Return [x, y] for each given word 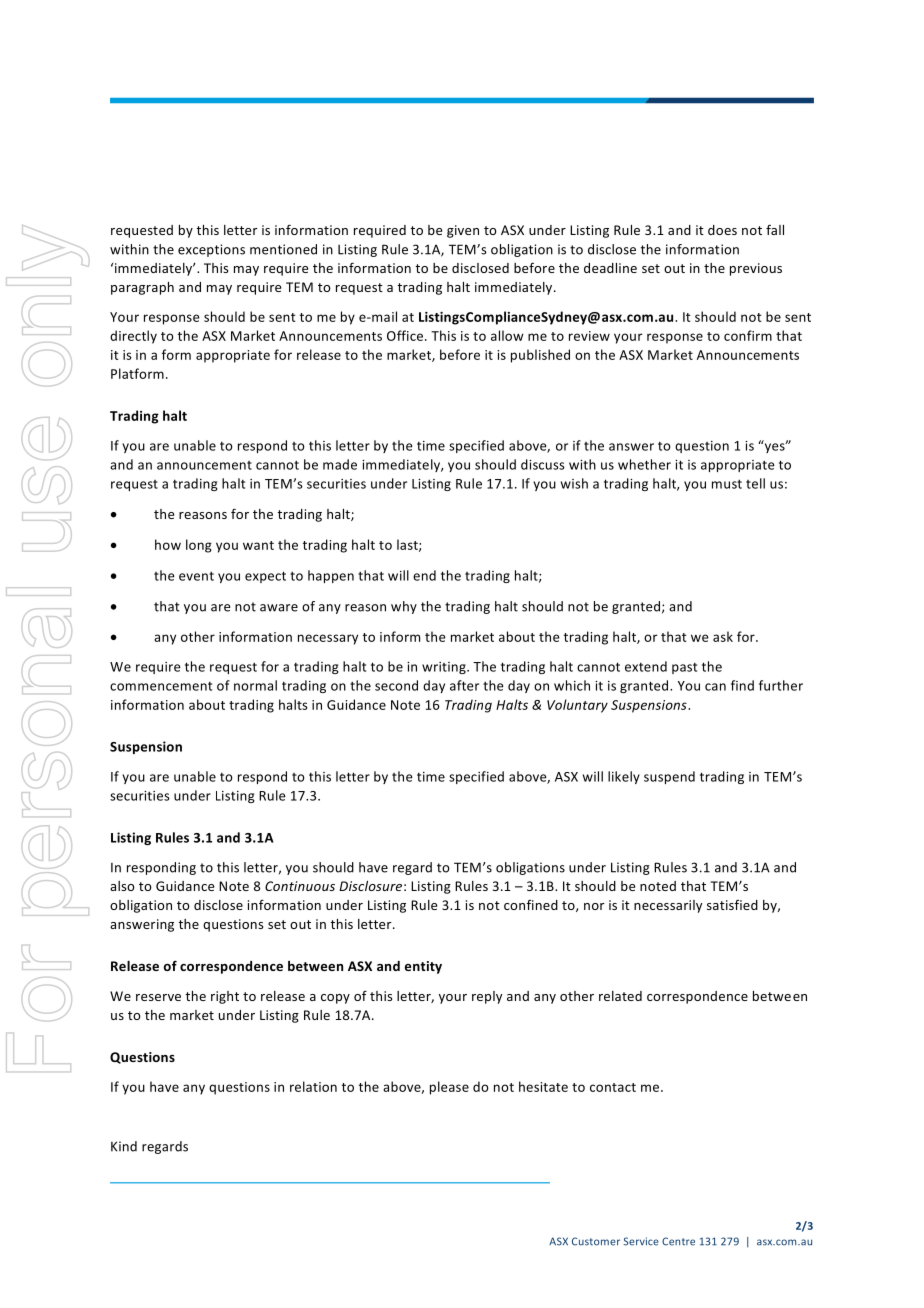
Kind [124, 1146]
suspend [669, 777]
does [722, 230]
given [463, 231]
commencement [161, 686]
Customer [596, 1241]
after [464, 685]
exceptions [211, 250]
